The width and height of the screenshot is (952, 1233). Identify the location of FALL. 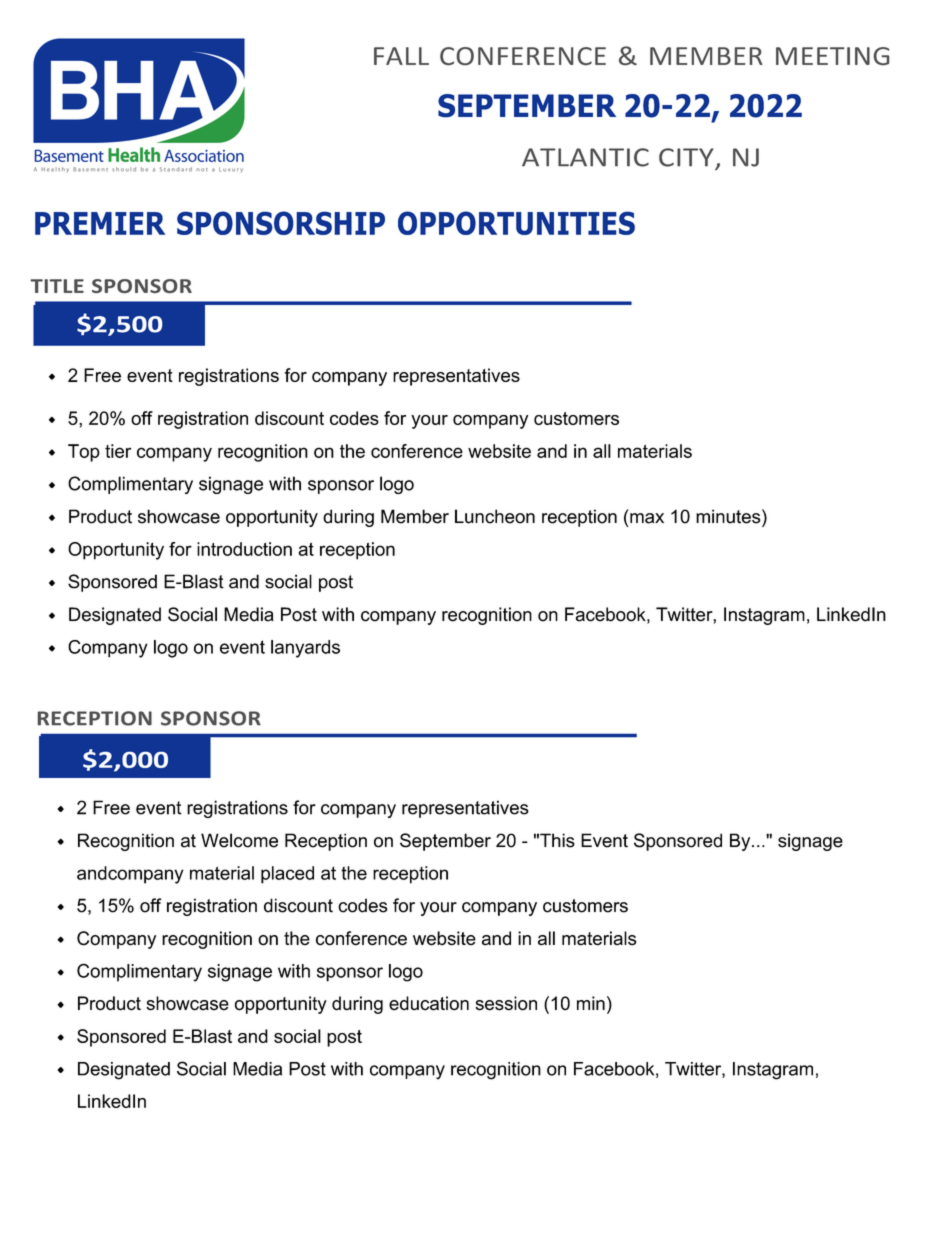
(401, 56).
